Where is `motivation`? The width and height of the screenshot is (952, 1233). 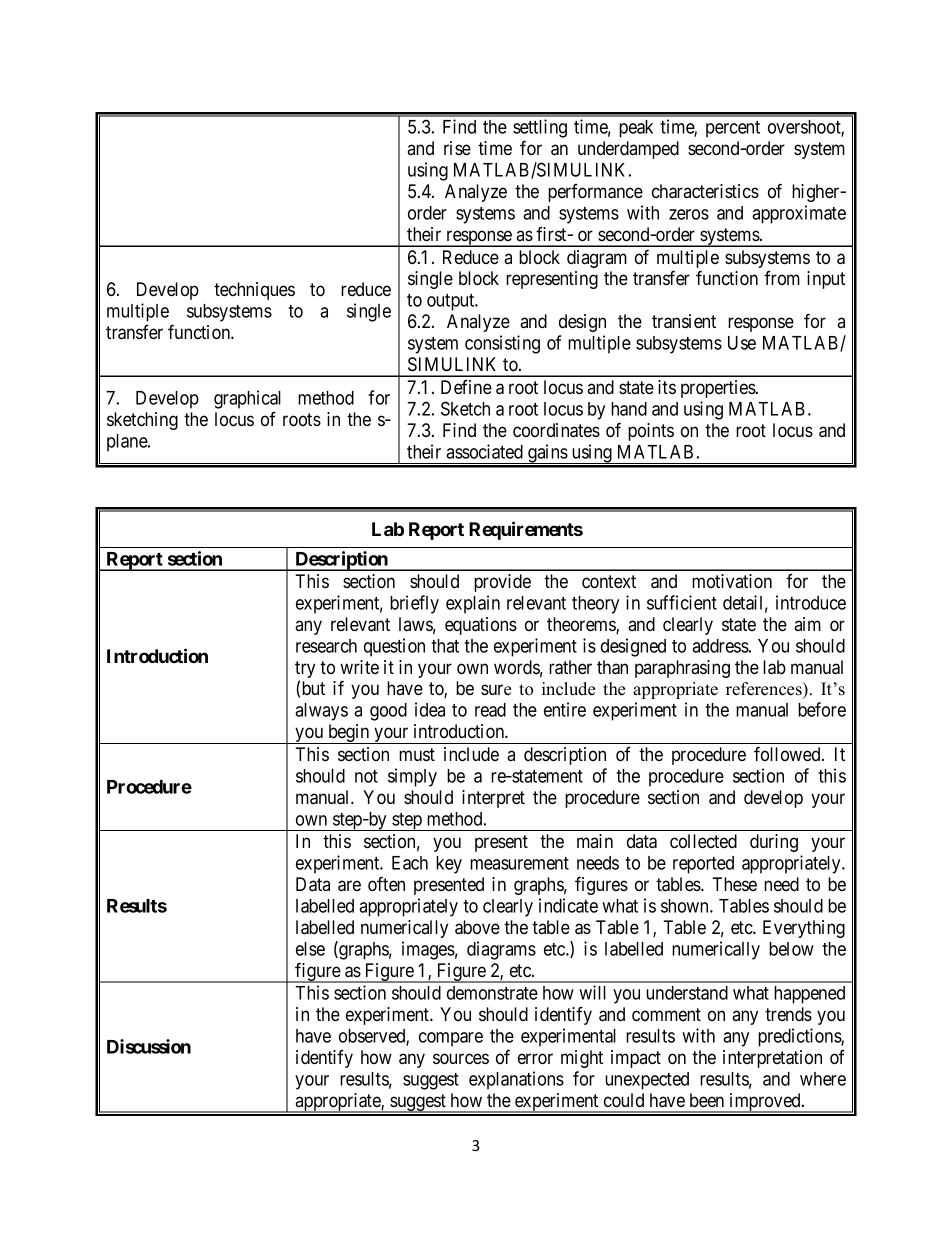 motivation is located at coordinates (732, 581).
